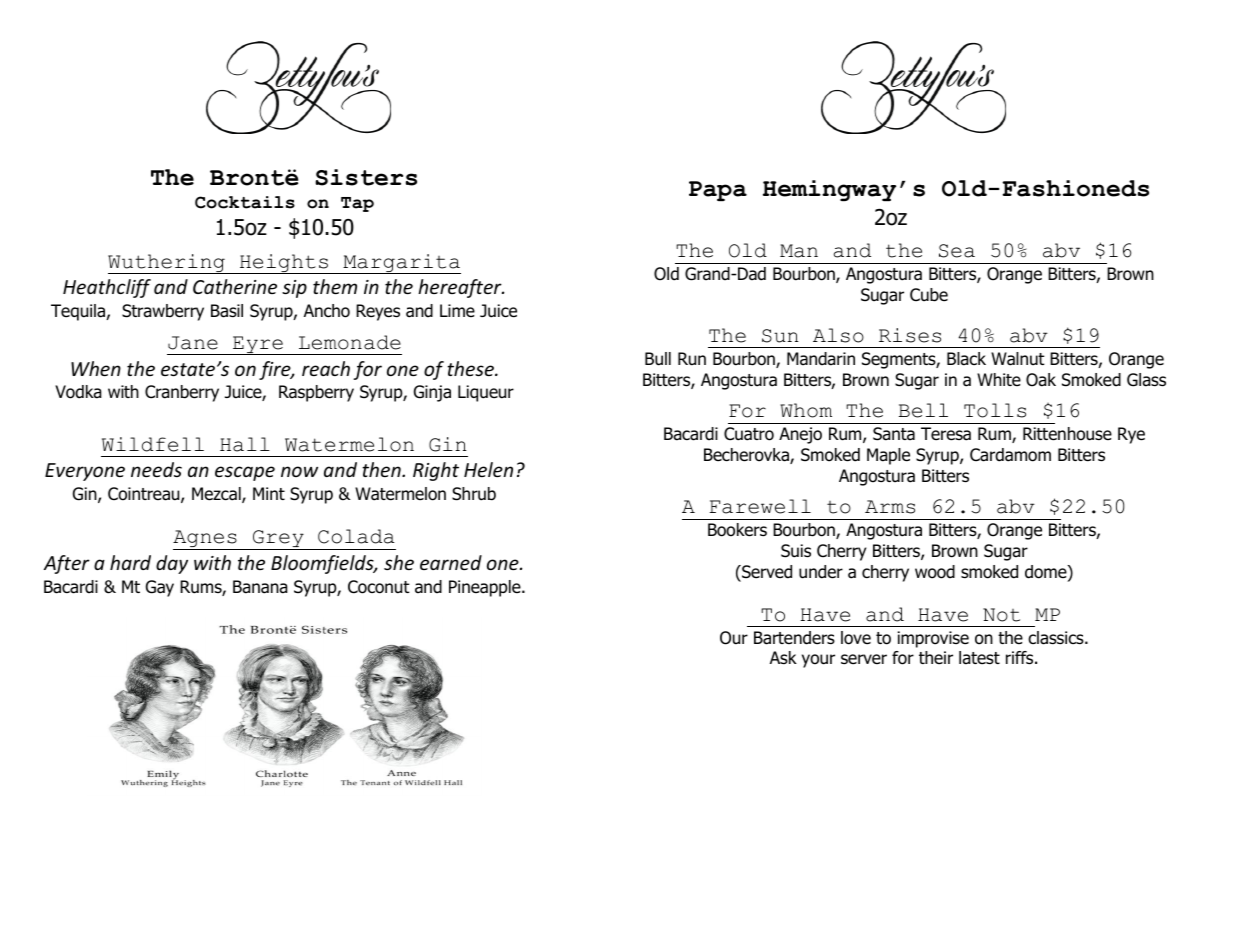  Describe the element at coordinates (760, 506) in the screenshot. I see `Farewell` at that location.
